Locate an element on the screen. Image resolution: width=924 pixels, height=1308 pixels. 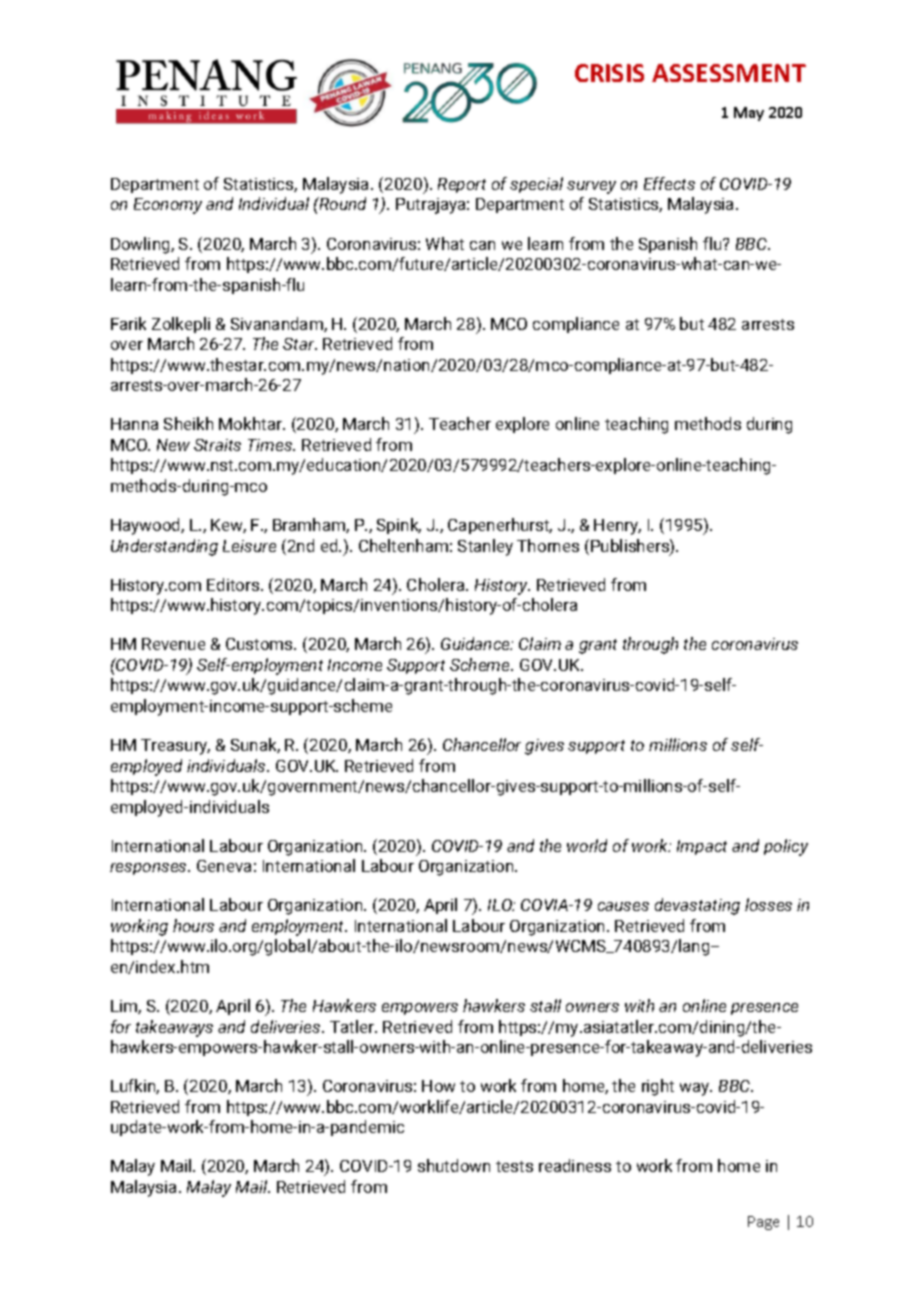
Treasury is located at coordinates (175, 747).
